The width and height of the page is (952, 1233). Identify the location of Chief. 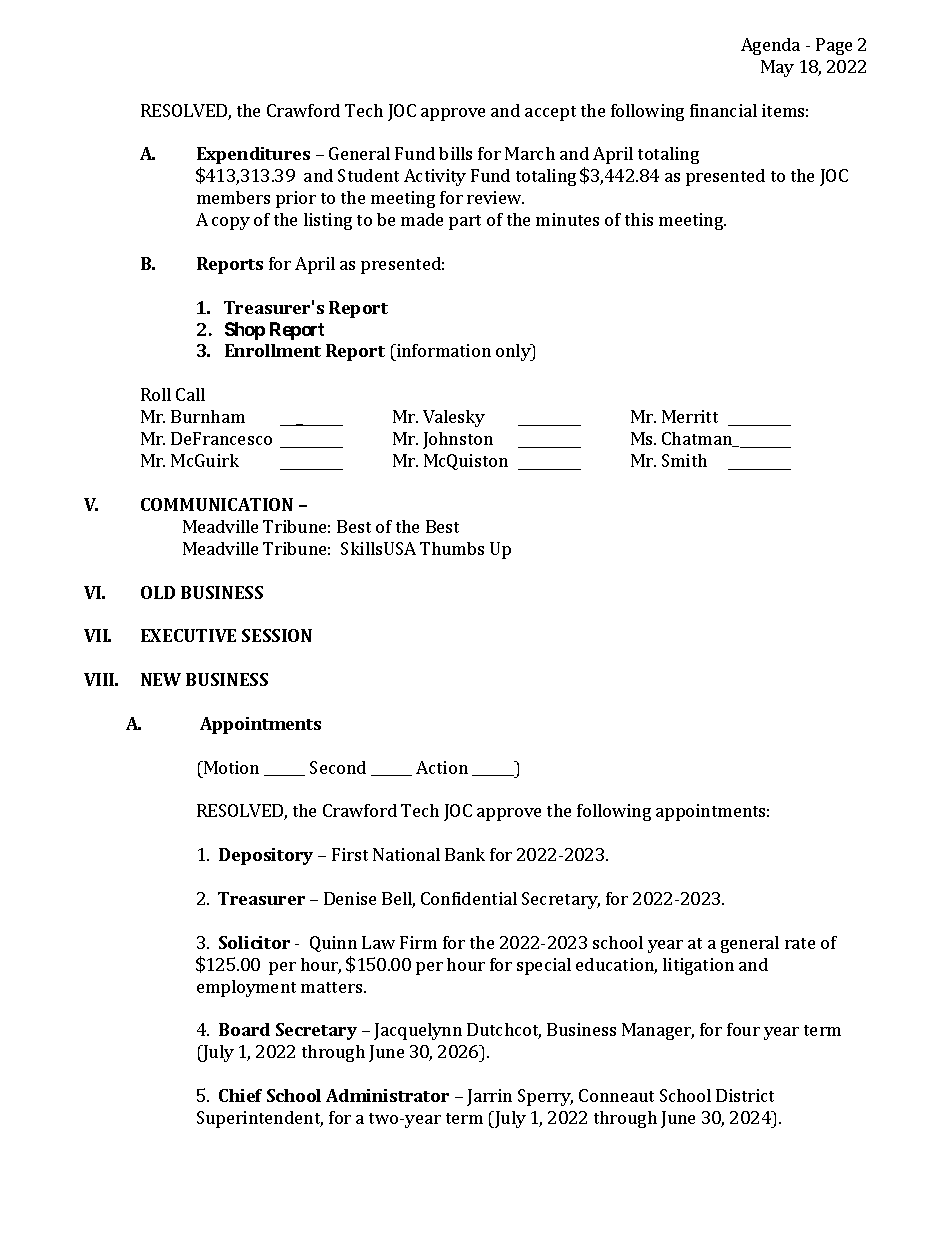
(240, 1095).
